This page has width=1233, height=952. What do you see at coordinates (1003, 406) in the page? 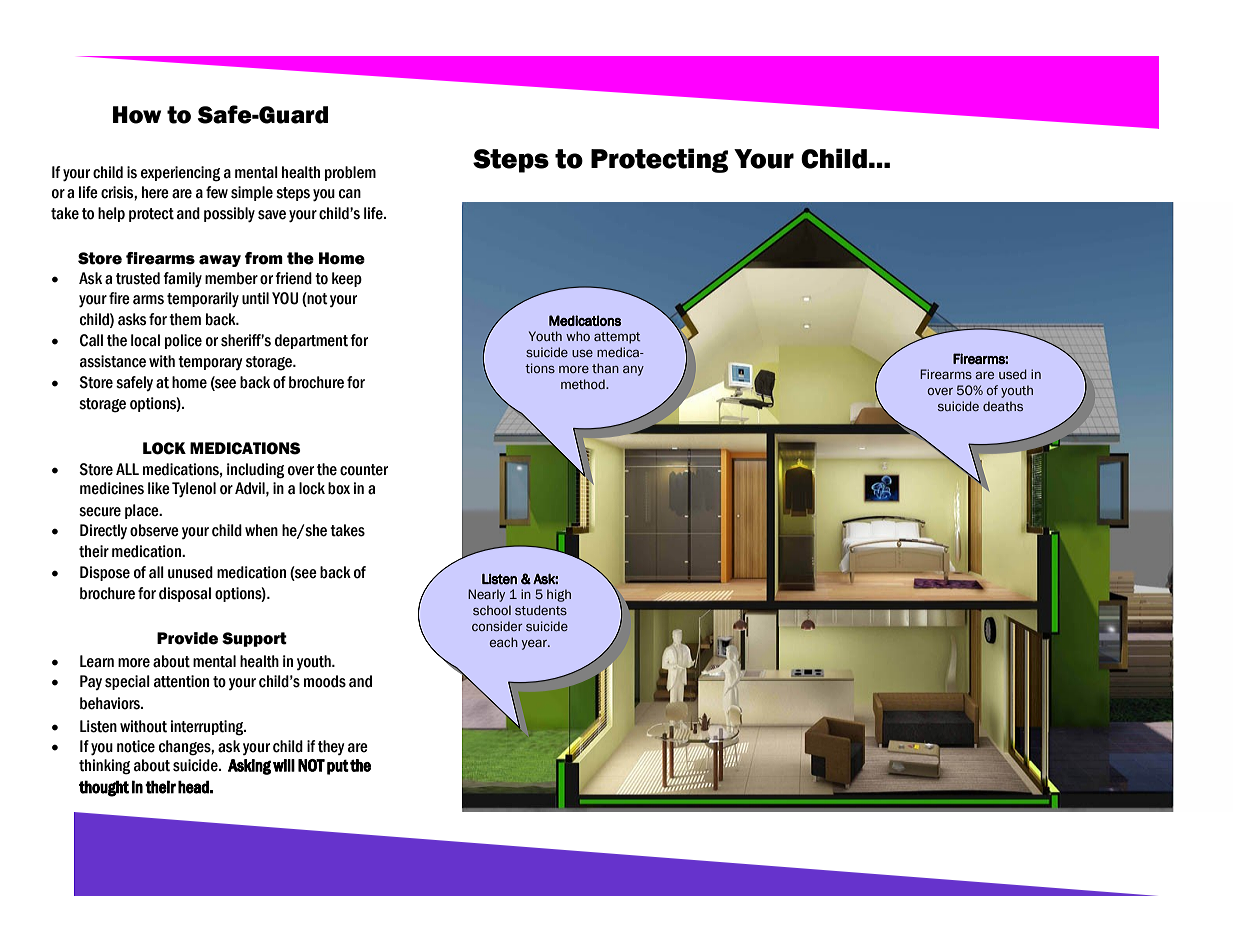
I see `deaths` at bounding box center [1003, 406].
